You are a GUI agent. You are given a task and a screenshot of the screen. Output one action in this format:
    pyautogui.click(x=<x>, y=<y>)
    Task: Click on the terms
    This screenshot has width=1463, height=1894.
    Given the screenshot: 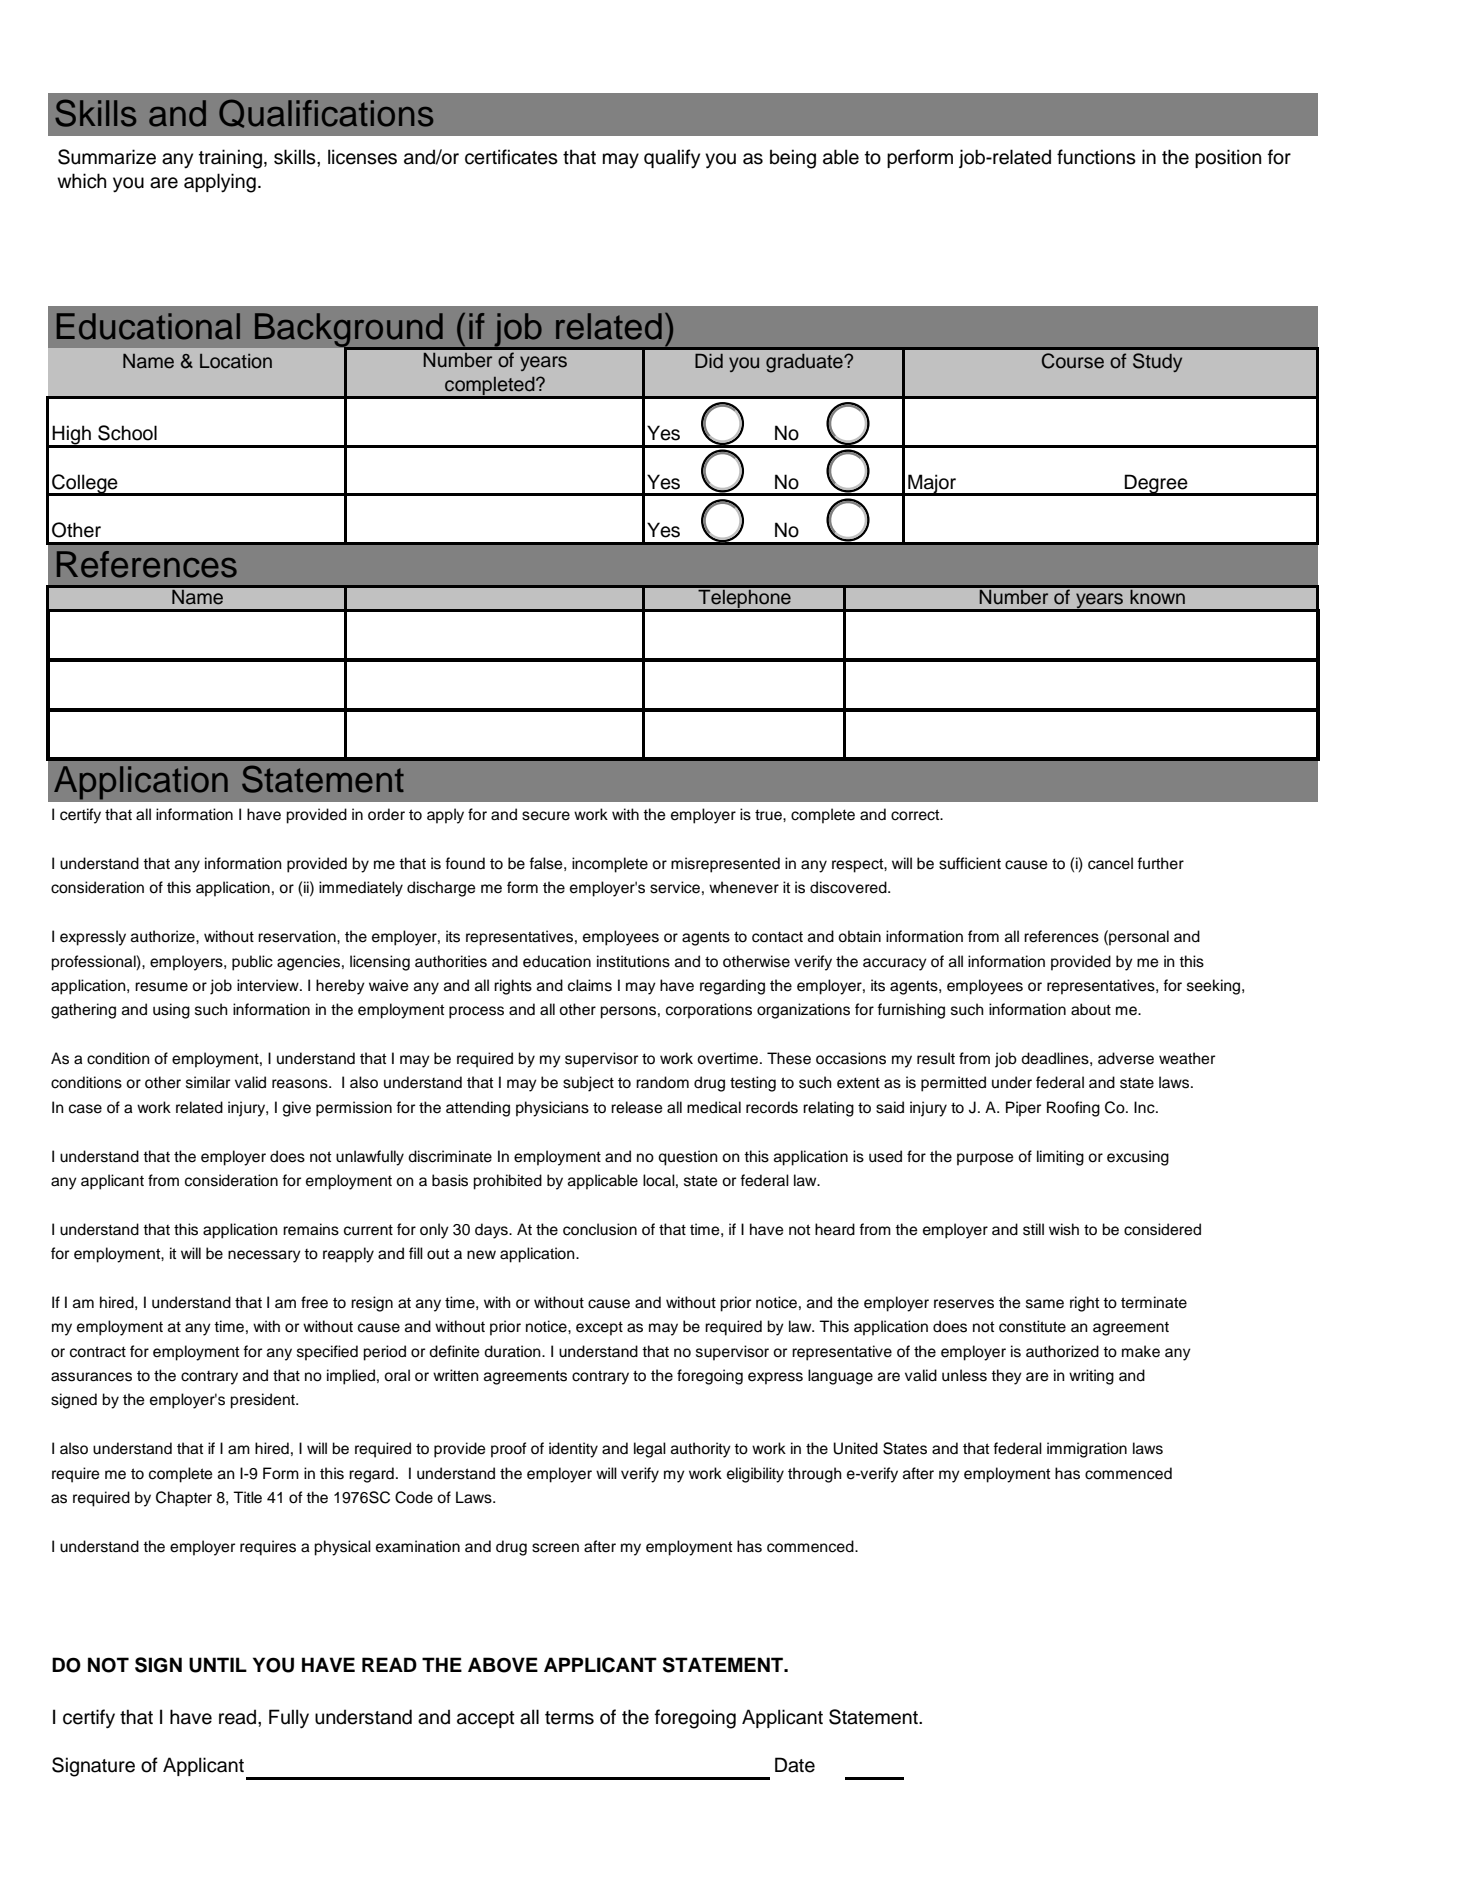 What is the action you would take?
    pyautogui.click(x=569, y=1718)
